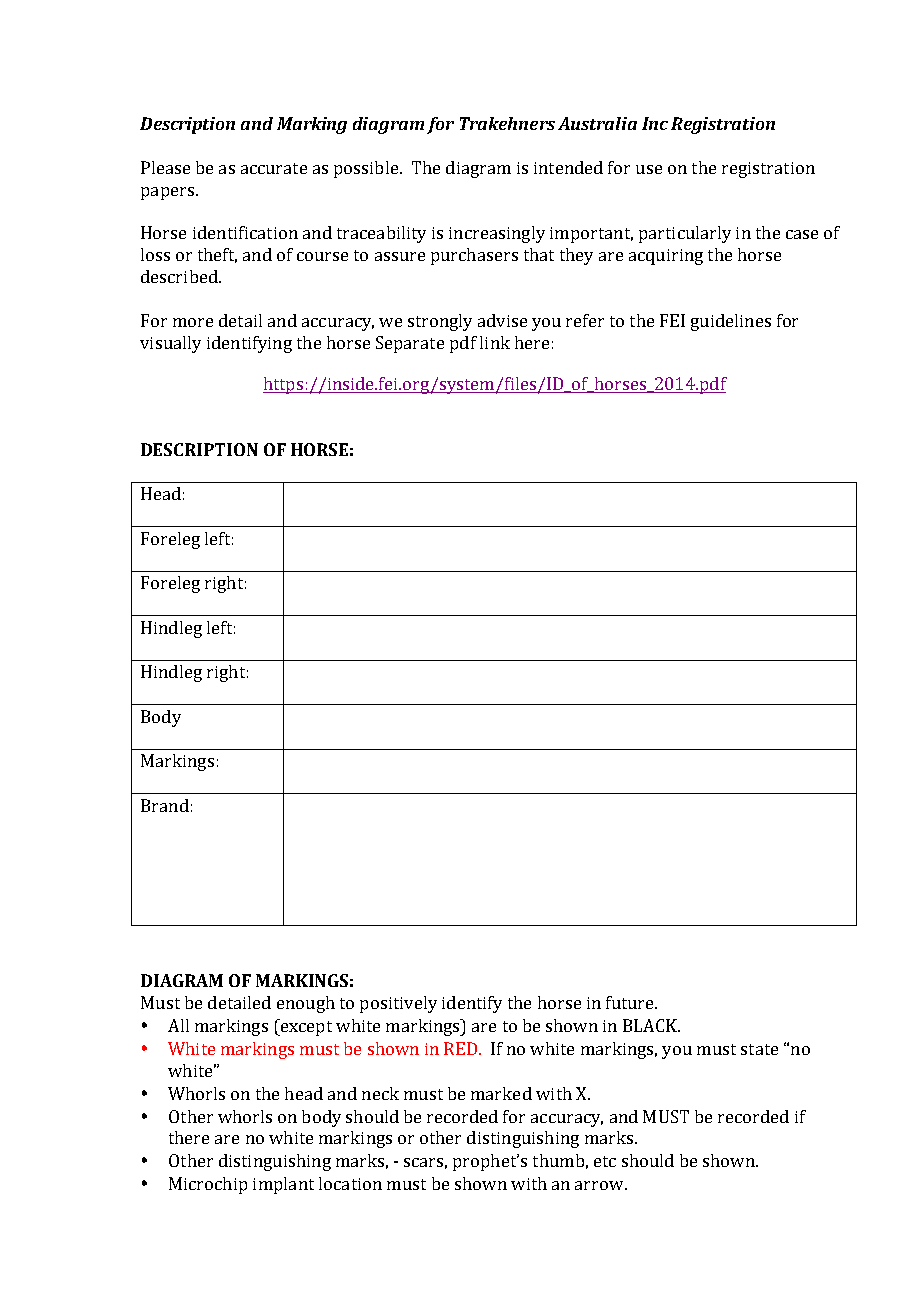  What do you see at coordinates (274, 168) in the screenshot?
I see `accurate` at bounding box center [274, 168].
